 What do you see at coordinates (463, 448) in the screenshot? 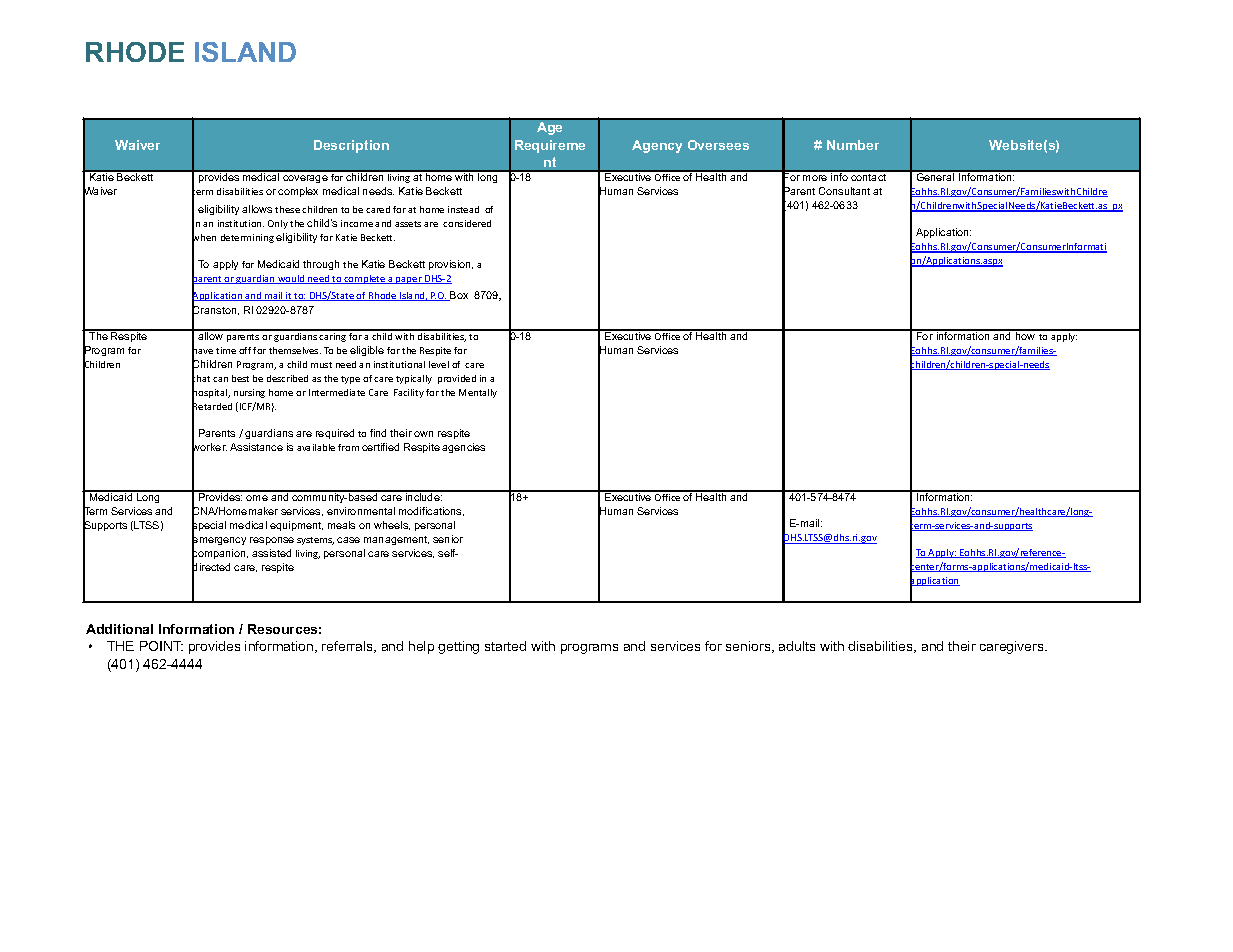
I see `agencies` at bounding box center [463, 448].
